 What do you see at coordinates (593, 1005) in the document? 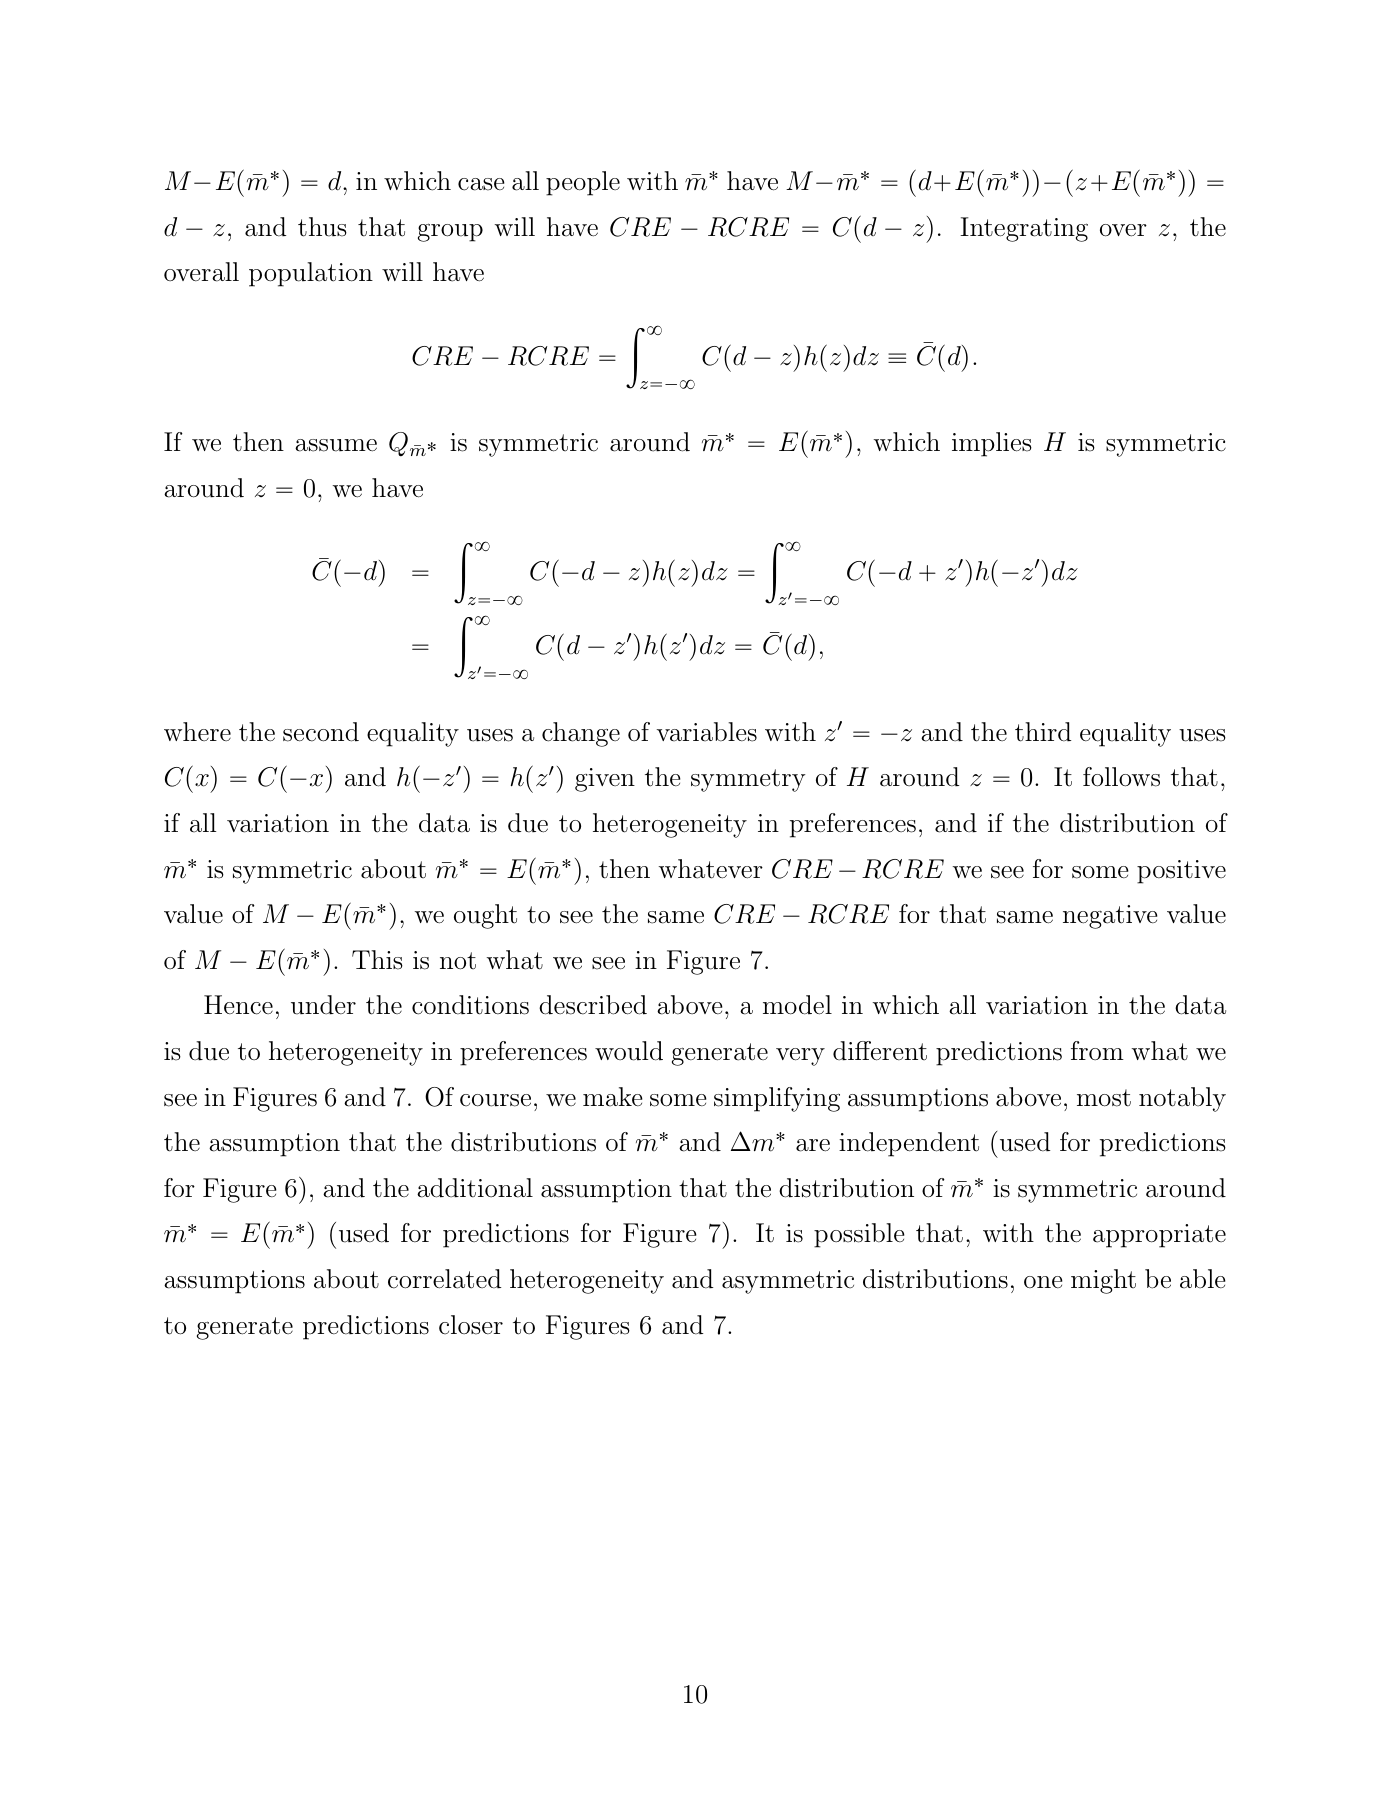
I see `described` at bounding box center [593, 1005].
